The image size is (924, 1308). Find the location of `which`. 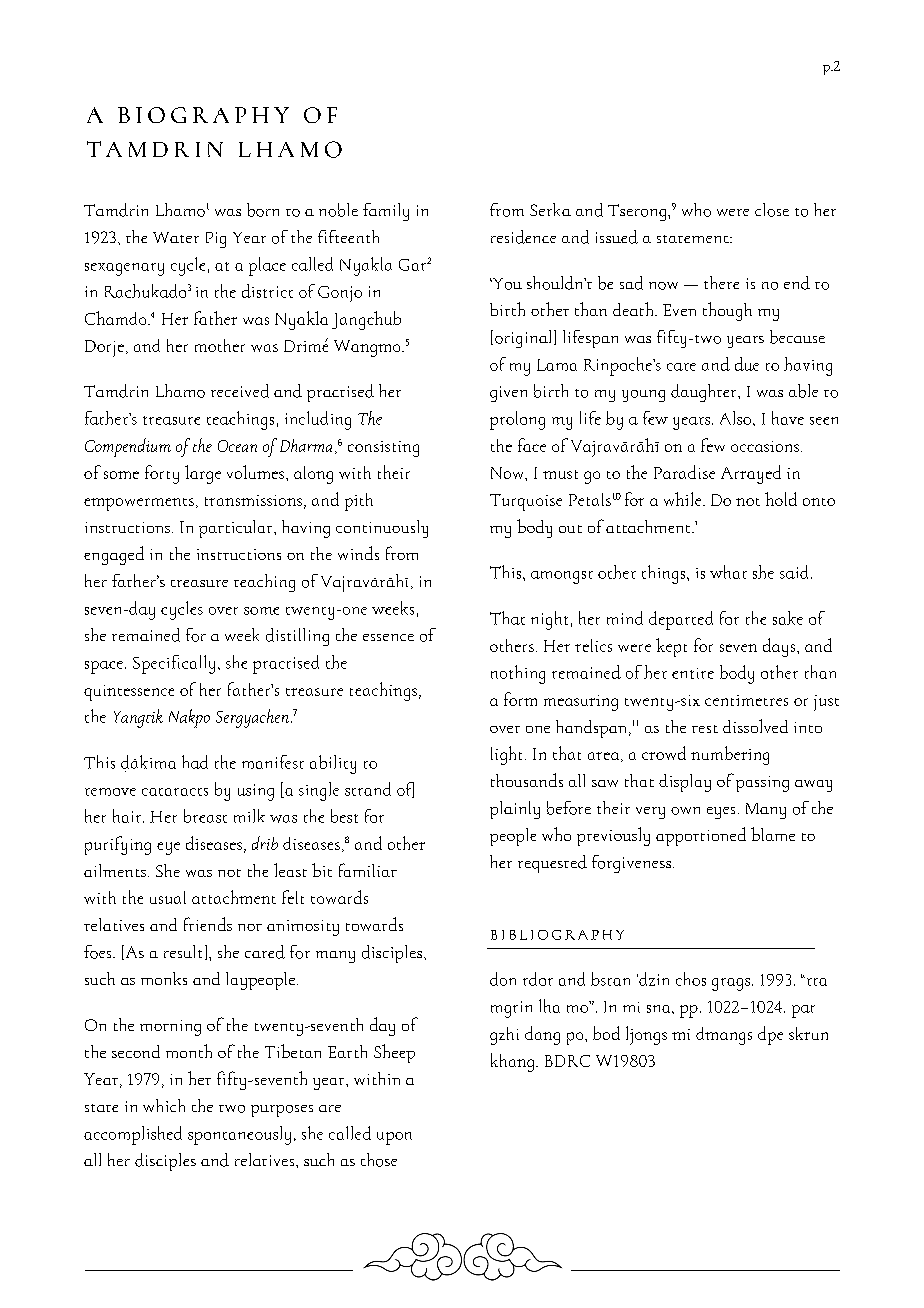

which is located at coordinates (164, 1105).
